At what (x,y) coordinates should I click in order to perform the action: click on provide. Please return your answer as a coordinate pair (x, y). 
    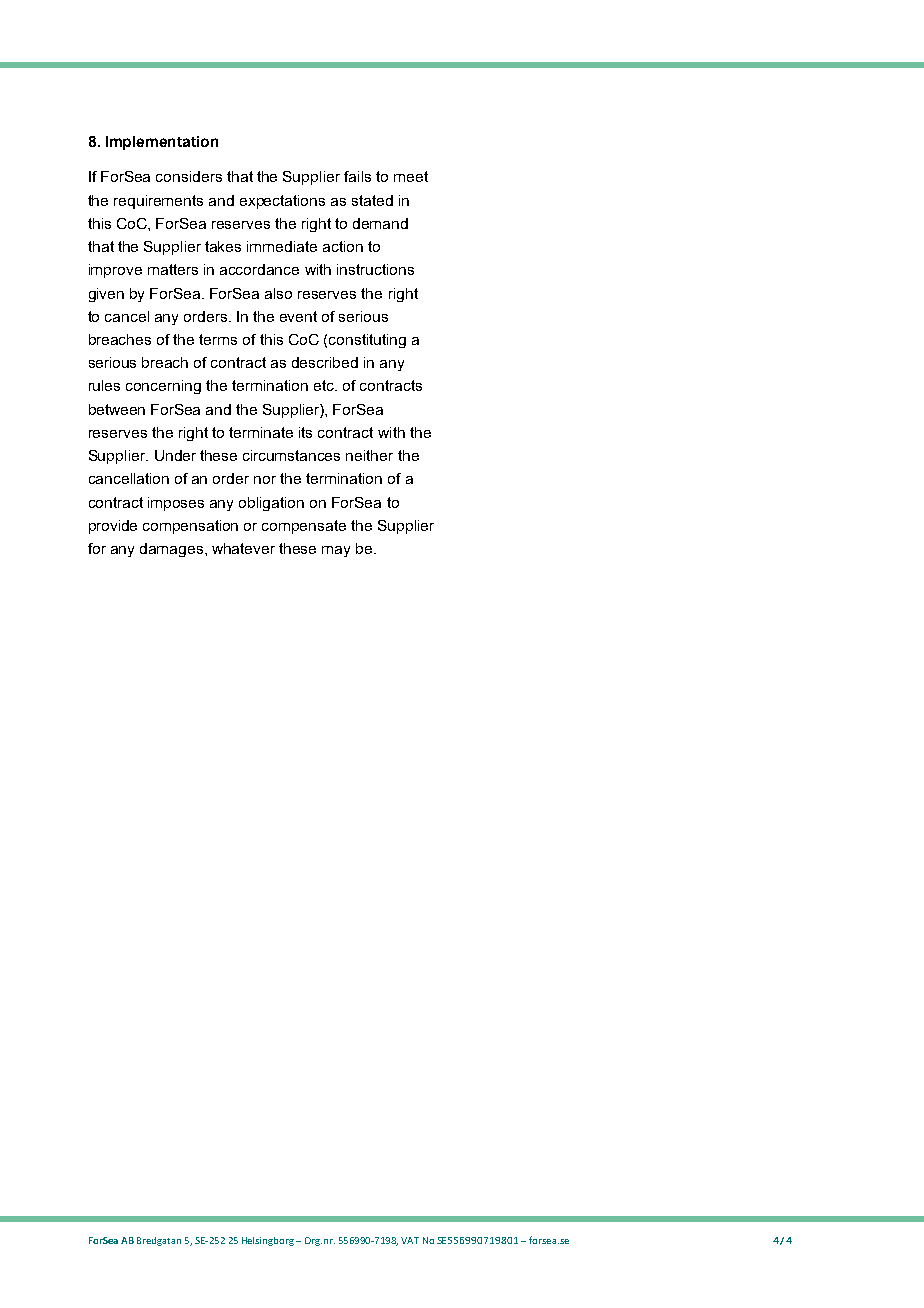
    Looking at the image, I should click on (113, 527).
